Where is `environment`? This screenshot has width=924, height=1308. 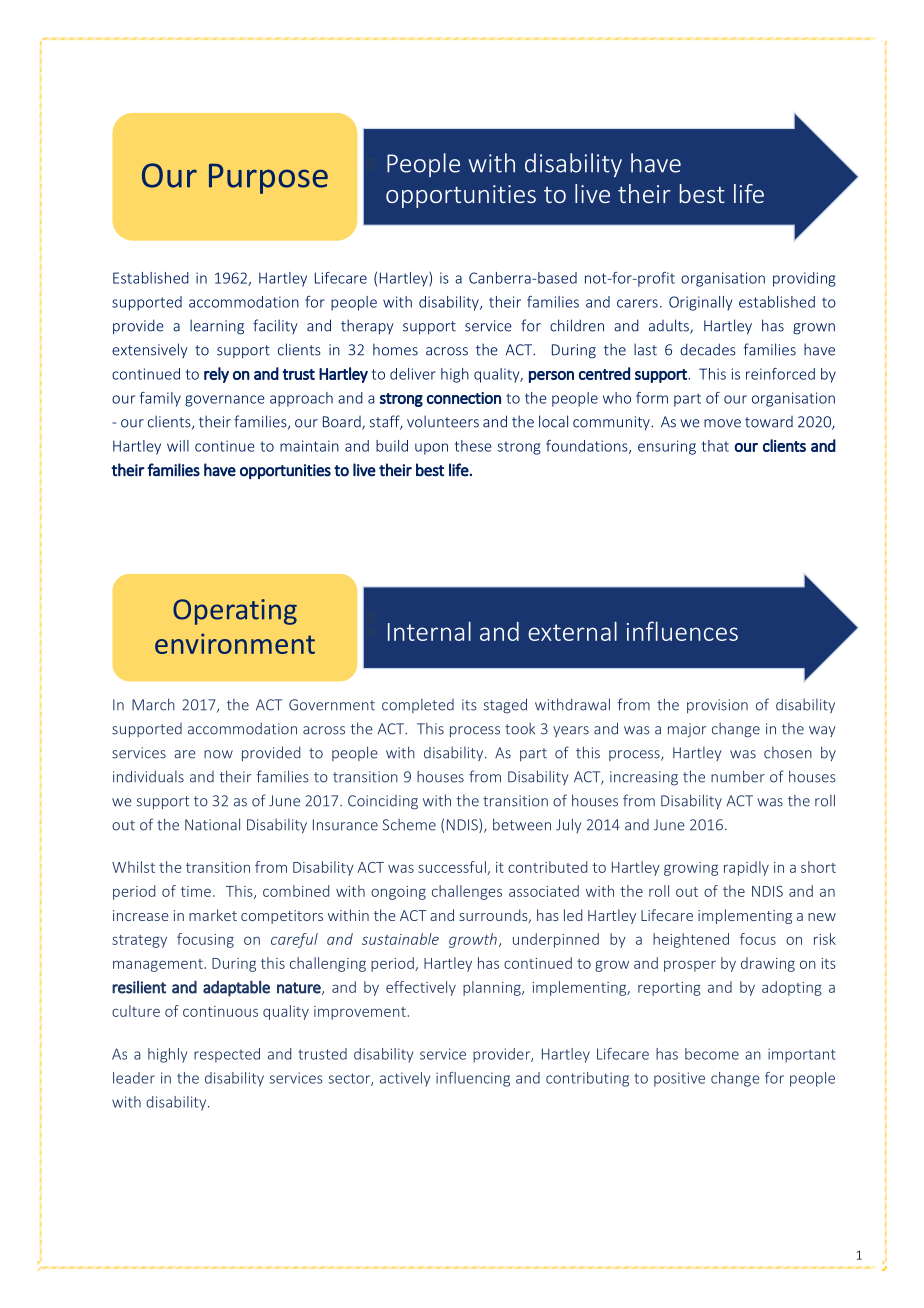 environment is located at coordinates (235, 643).
